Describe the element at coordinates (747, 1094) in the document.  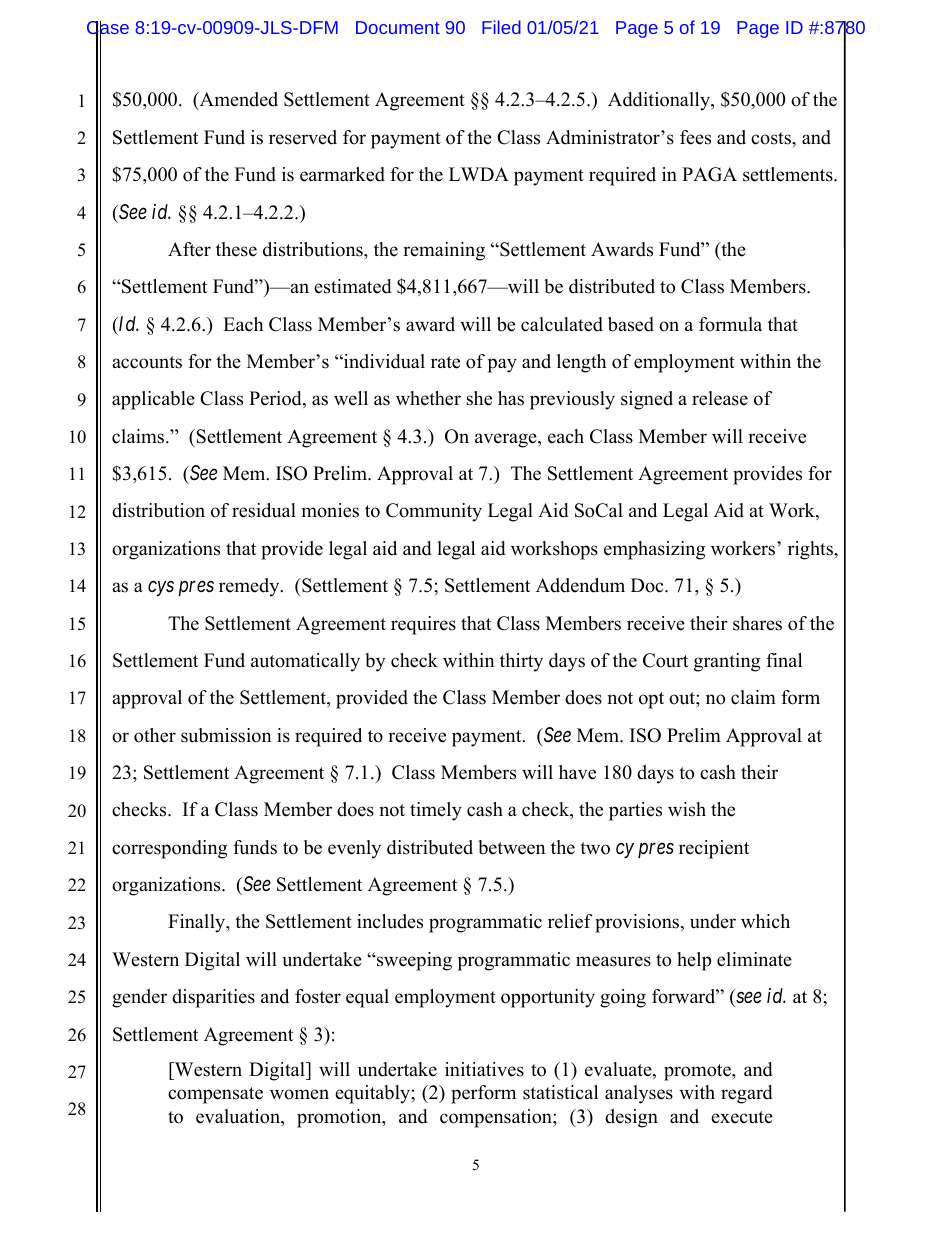
I see `regard` at that location.
